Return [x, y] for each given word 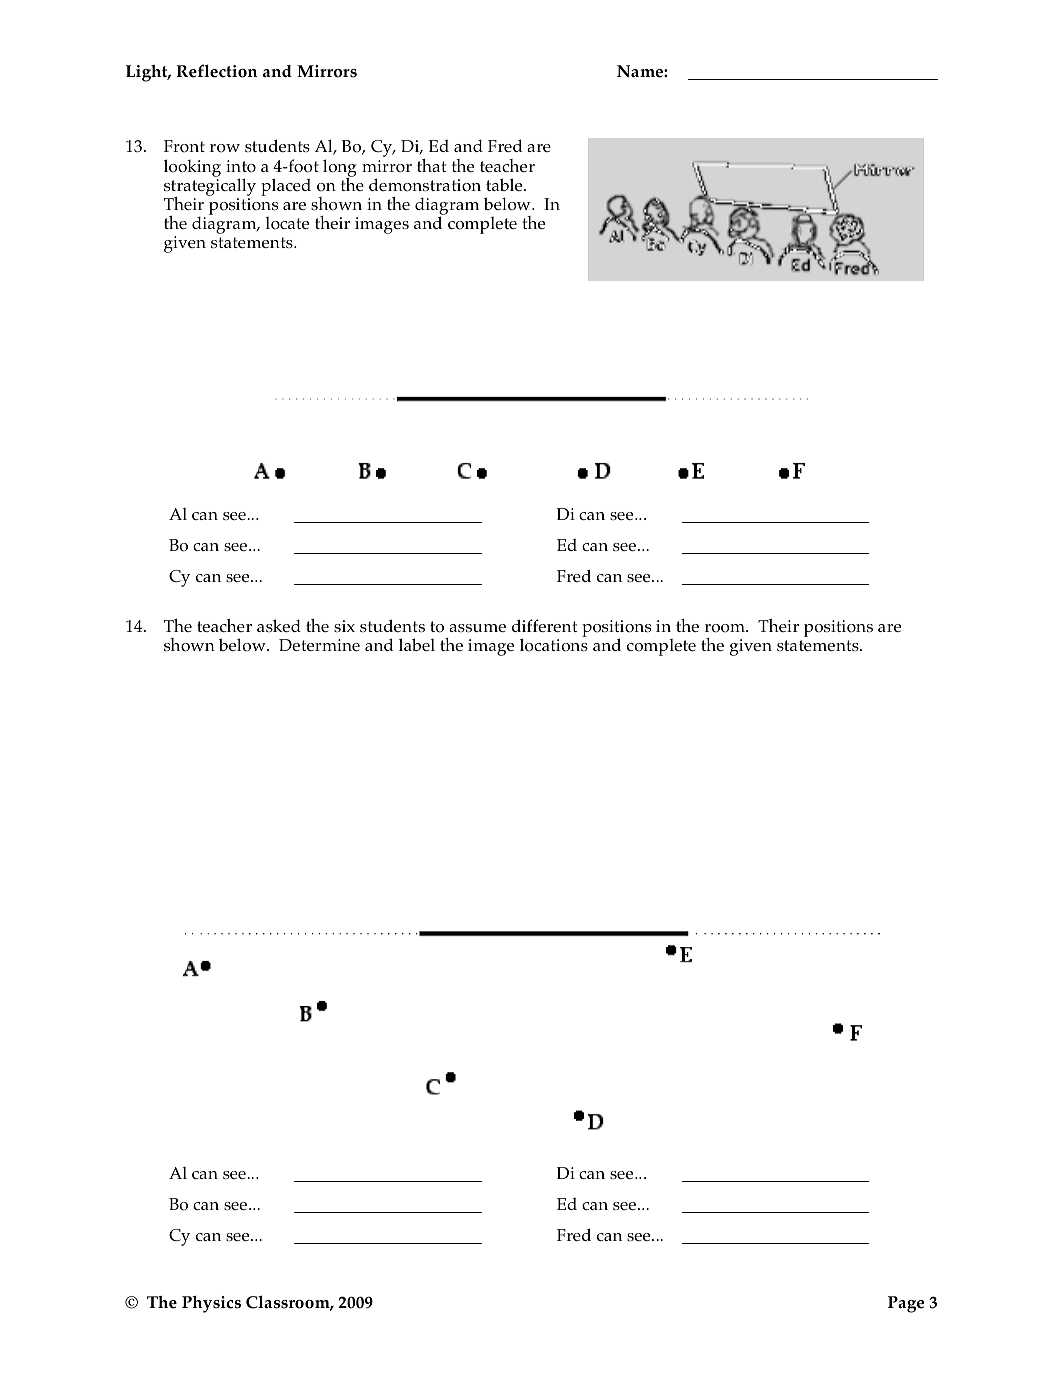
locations [554, 645]
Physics [211, 1304]
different [544, 625]
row [225, 148]
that [431, 165]
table [505, 184]
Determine [319, 645]
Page [906, 1304]
